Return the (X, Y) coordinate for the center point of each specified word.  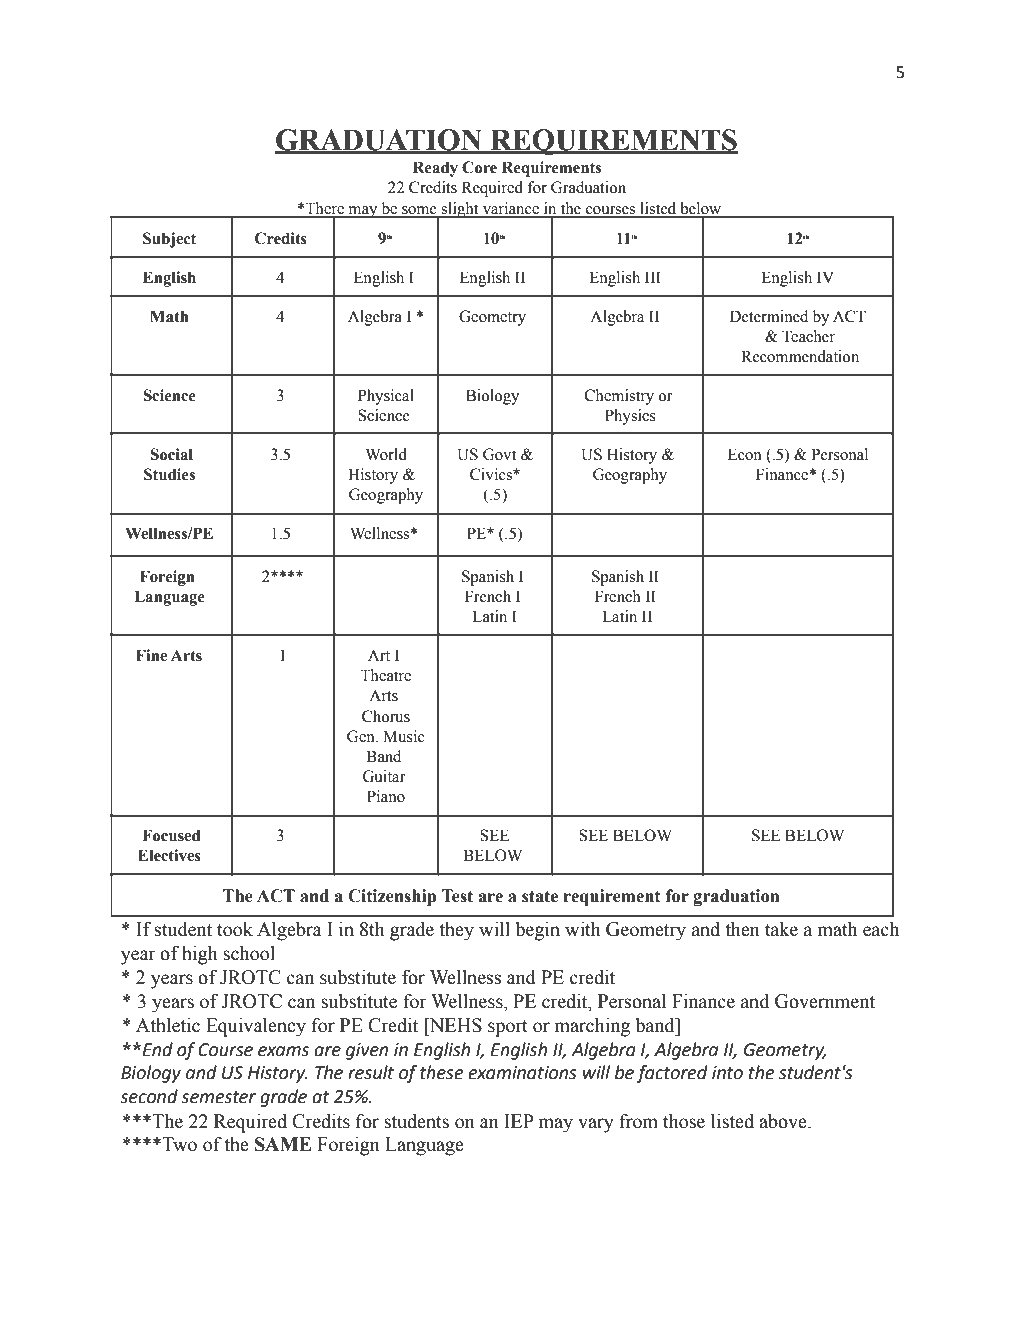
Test (457, 896)
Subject (169, 240)
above (784, 1121)
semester (218, 1097)
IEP (519, 1121)
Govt (499, 454)
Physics (630, 417)
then (742, 929)
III (653, 277)
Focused (171, 835)
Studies (169, 474)
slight (460, 210)
